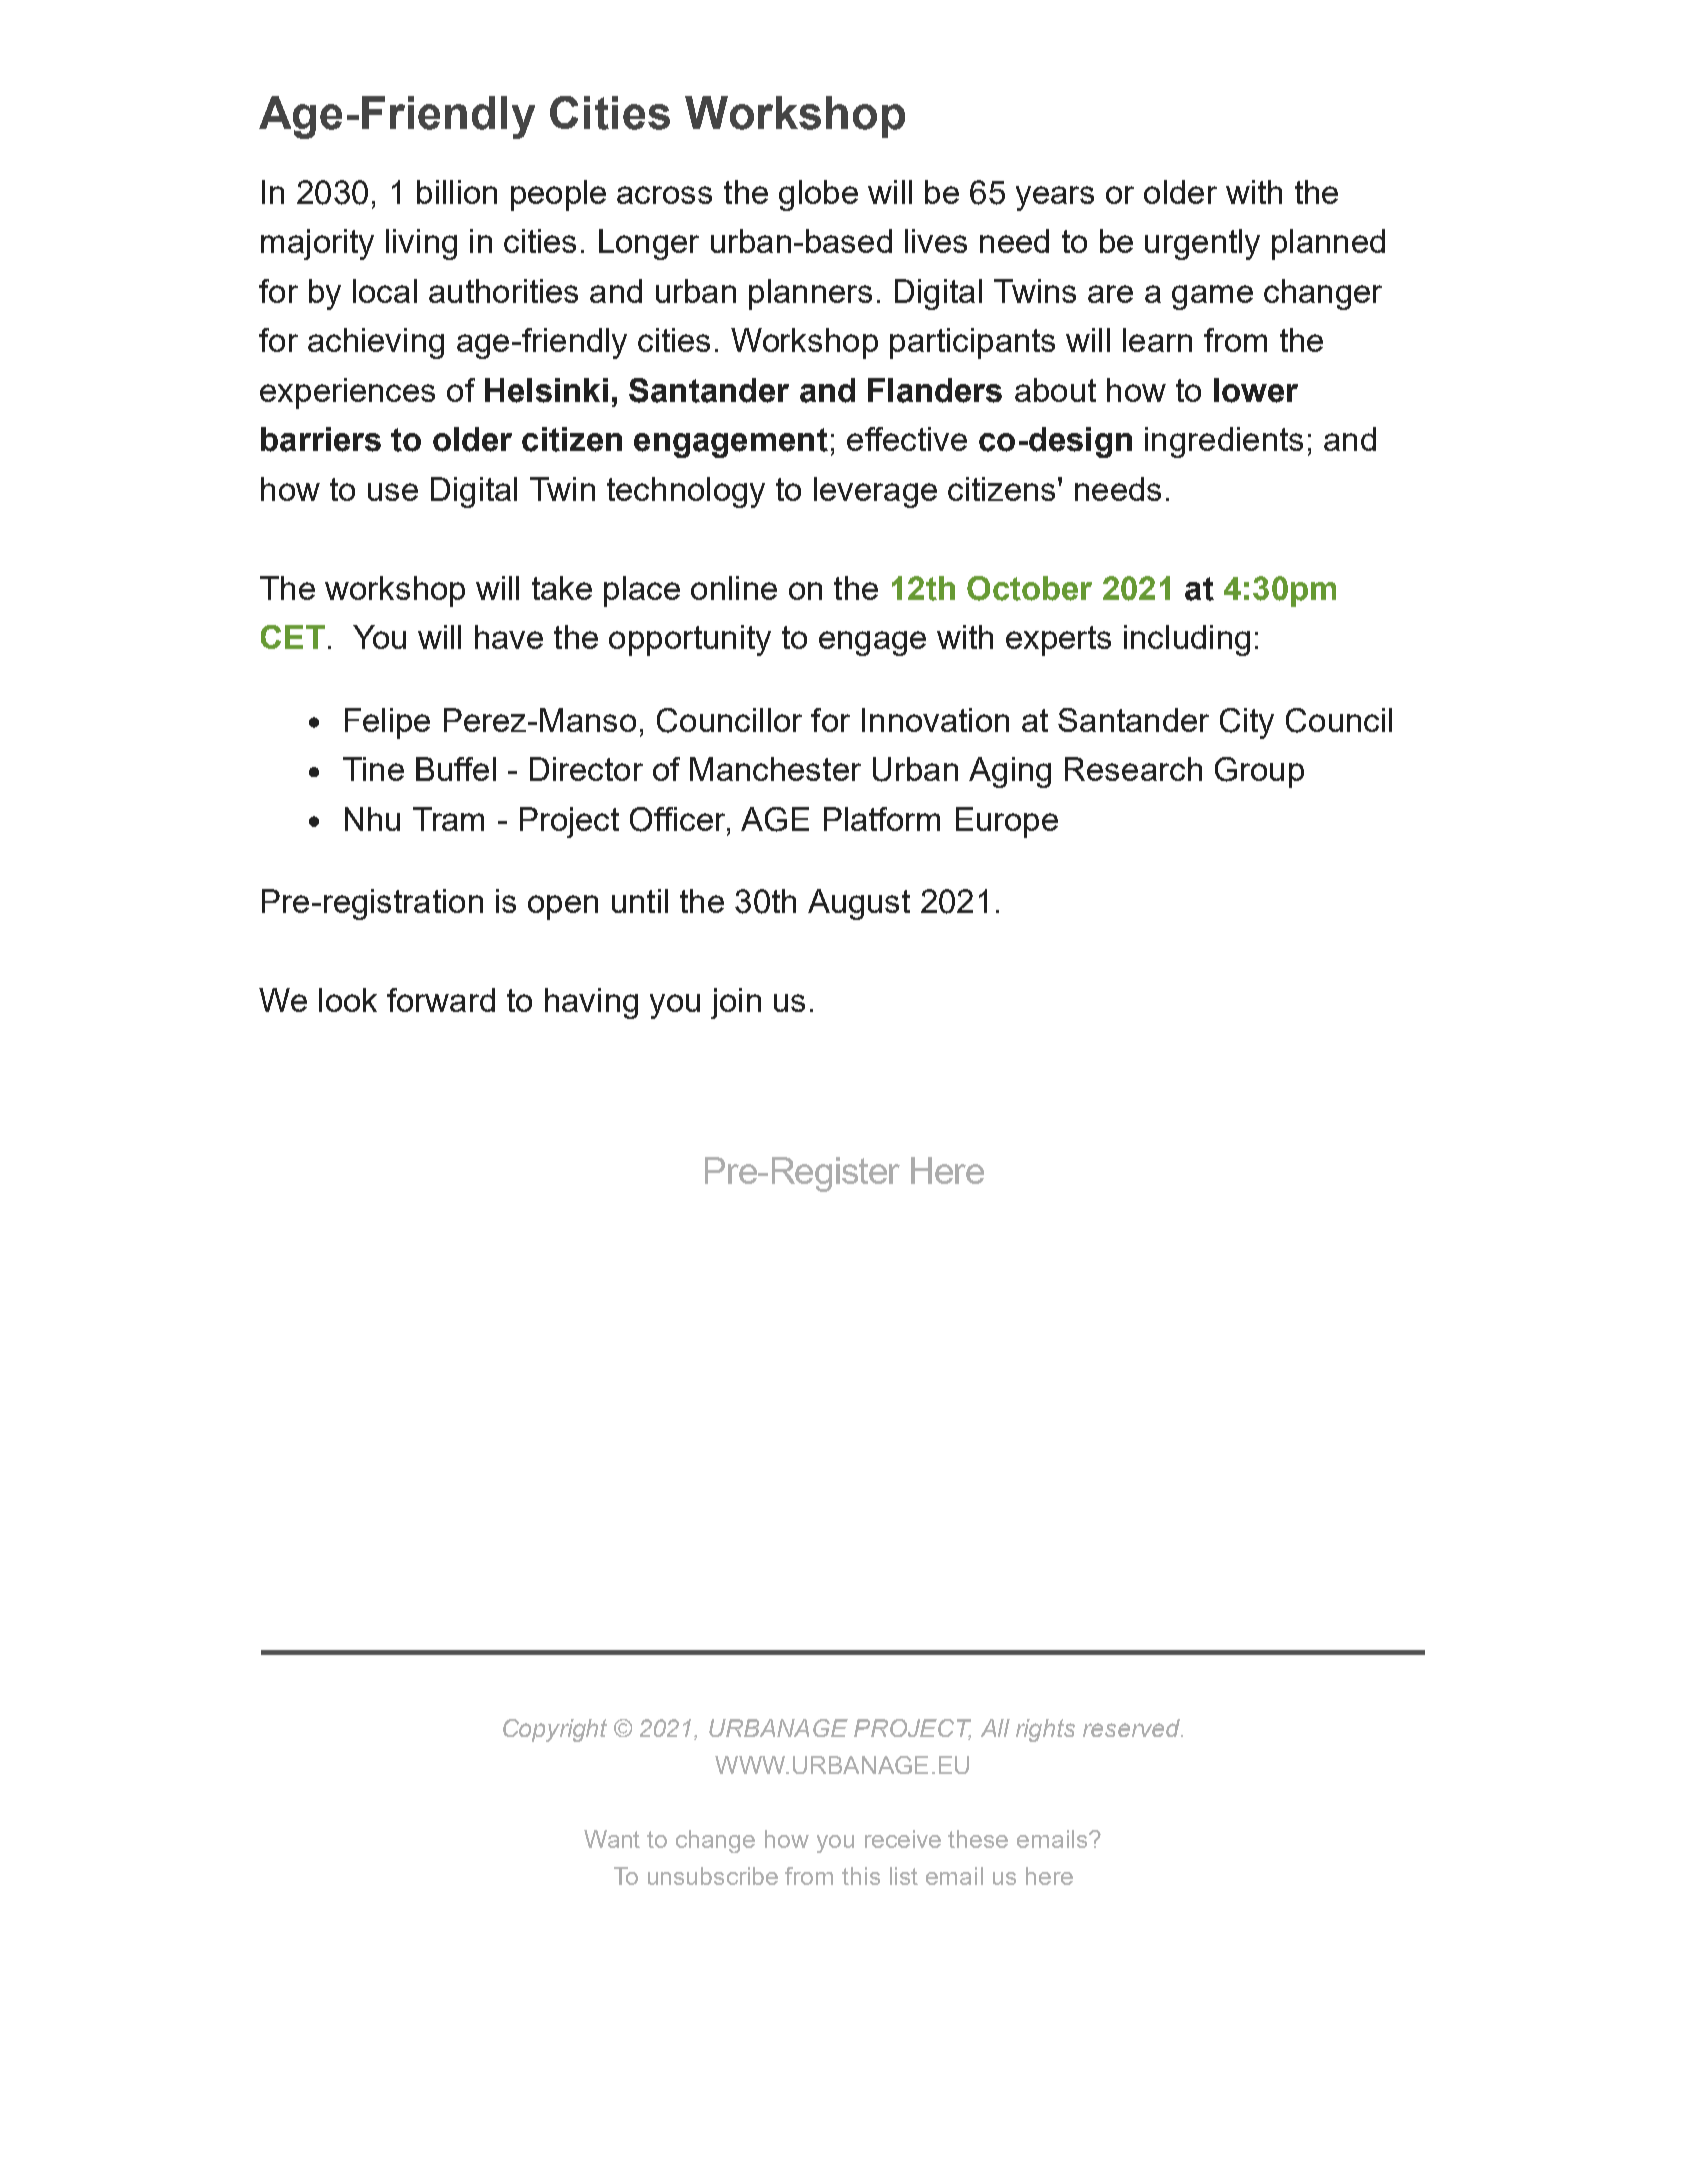 This screenshot has height=2179, width=1684. I want to click on Copyright, so click(555, 1730).
